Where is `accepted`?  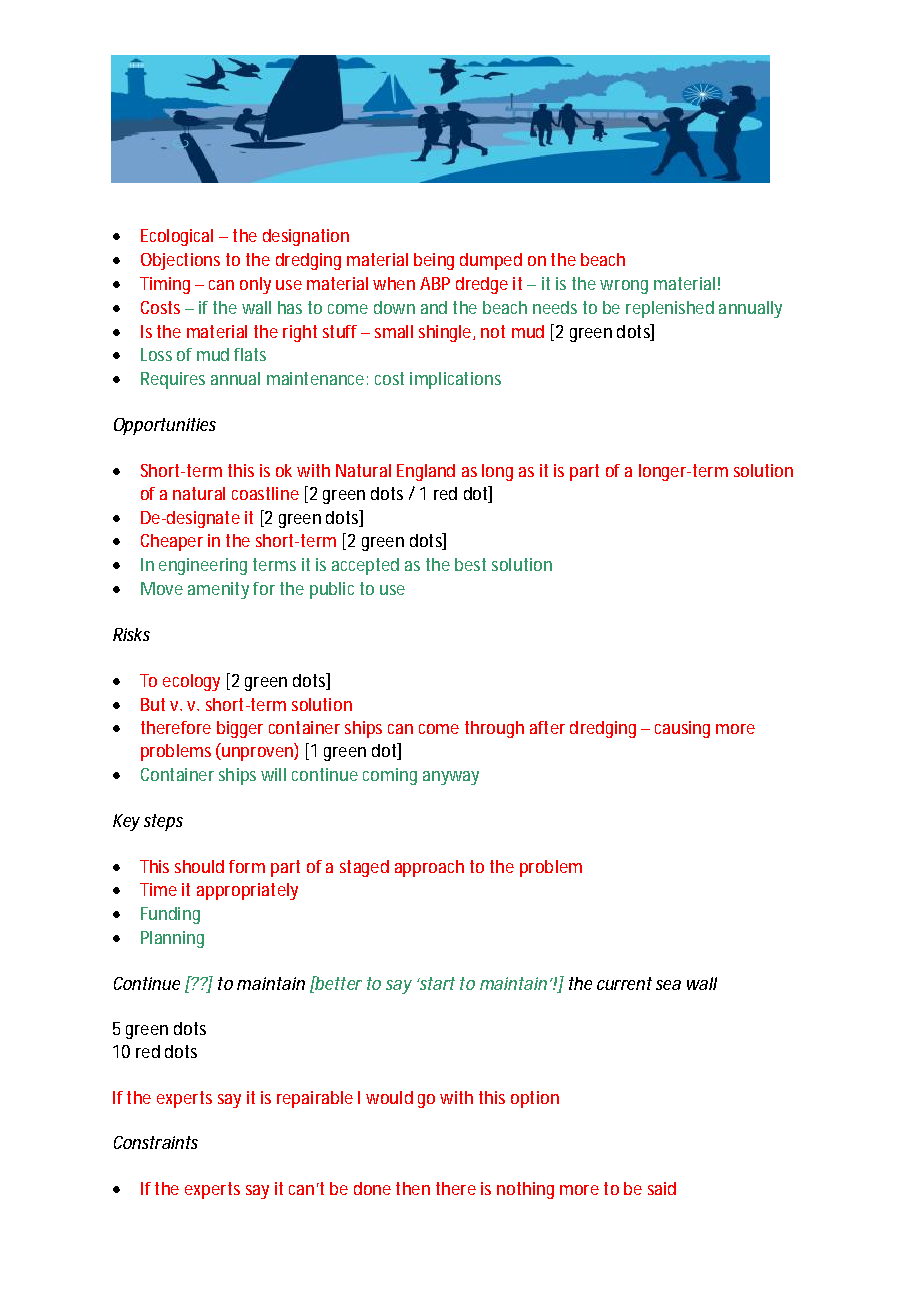 accepted is located at coordinates (365, 566).
